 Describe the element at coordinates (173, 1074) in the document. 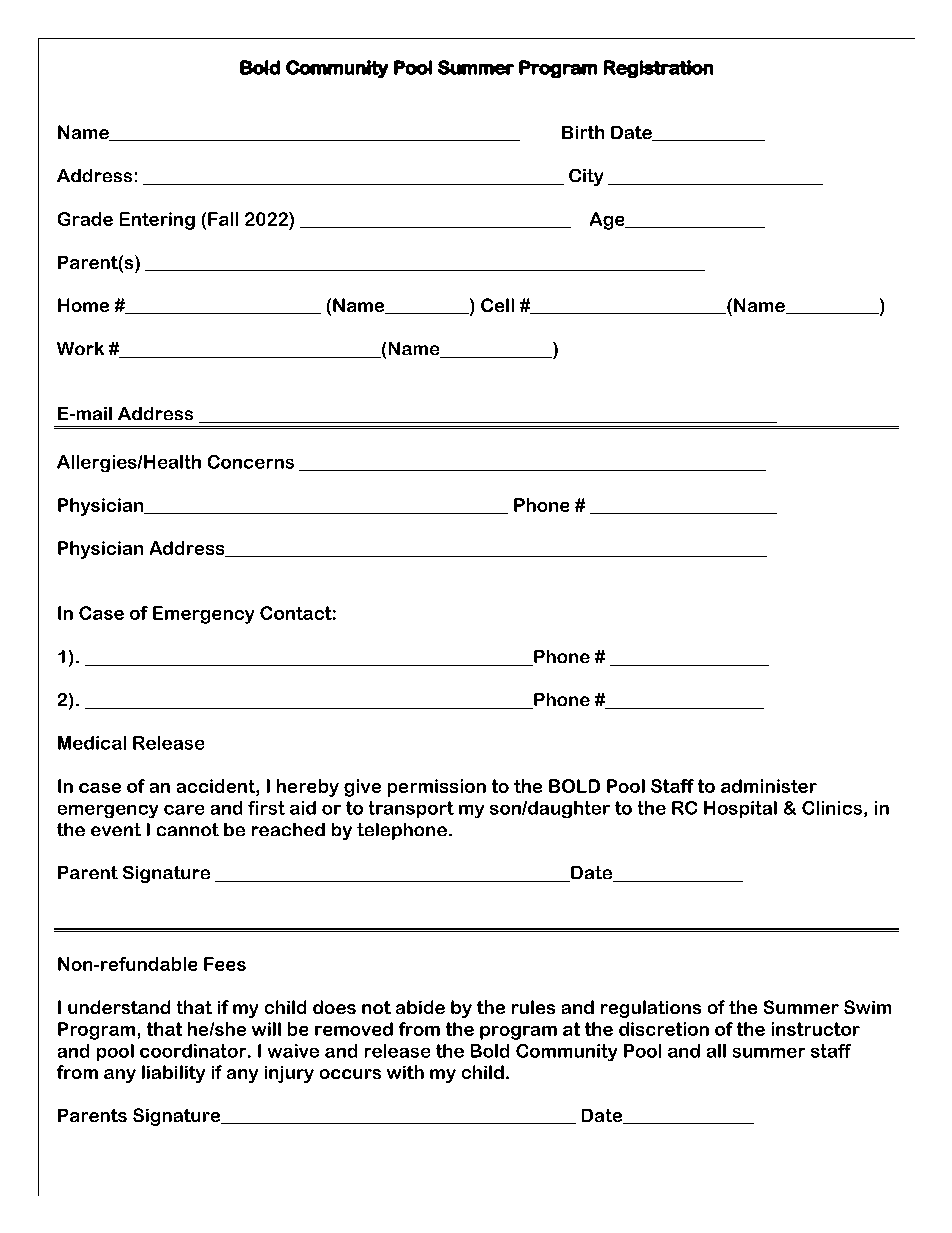

I see `liability` at that location.
